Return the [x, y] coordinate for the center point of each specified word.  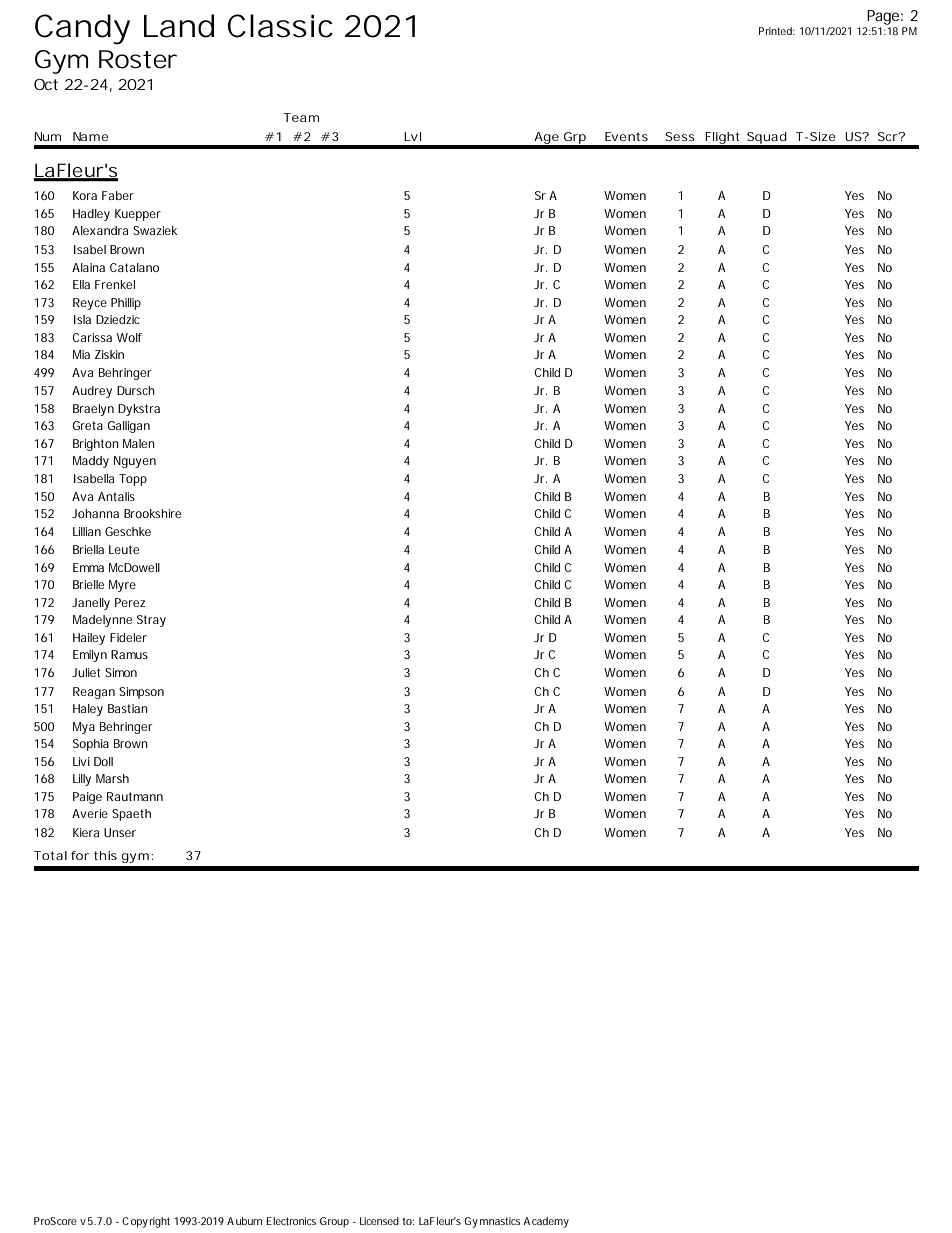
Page [882, 19]
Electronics [291, 1221]
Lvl [412, 136]
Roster [138, 59]
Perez [130, 602]
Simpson [141, 693]
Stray [151, 621]
